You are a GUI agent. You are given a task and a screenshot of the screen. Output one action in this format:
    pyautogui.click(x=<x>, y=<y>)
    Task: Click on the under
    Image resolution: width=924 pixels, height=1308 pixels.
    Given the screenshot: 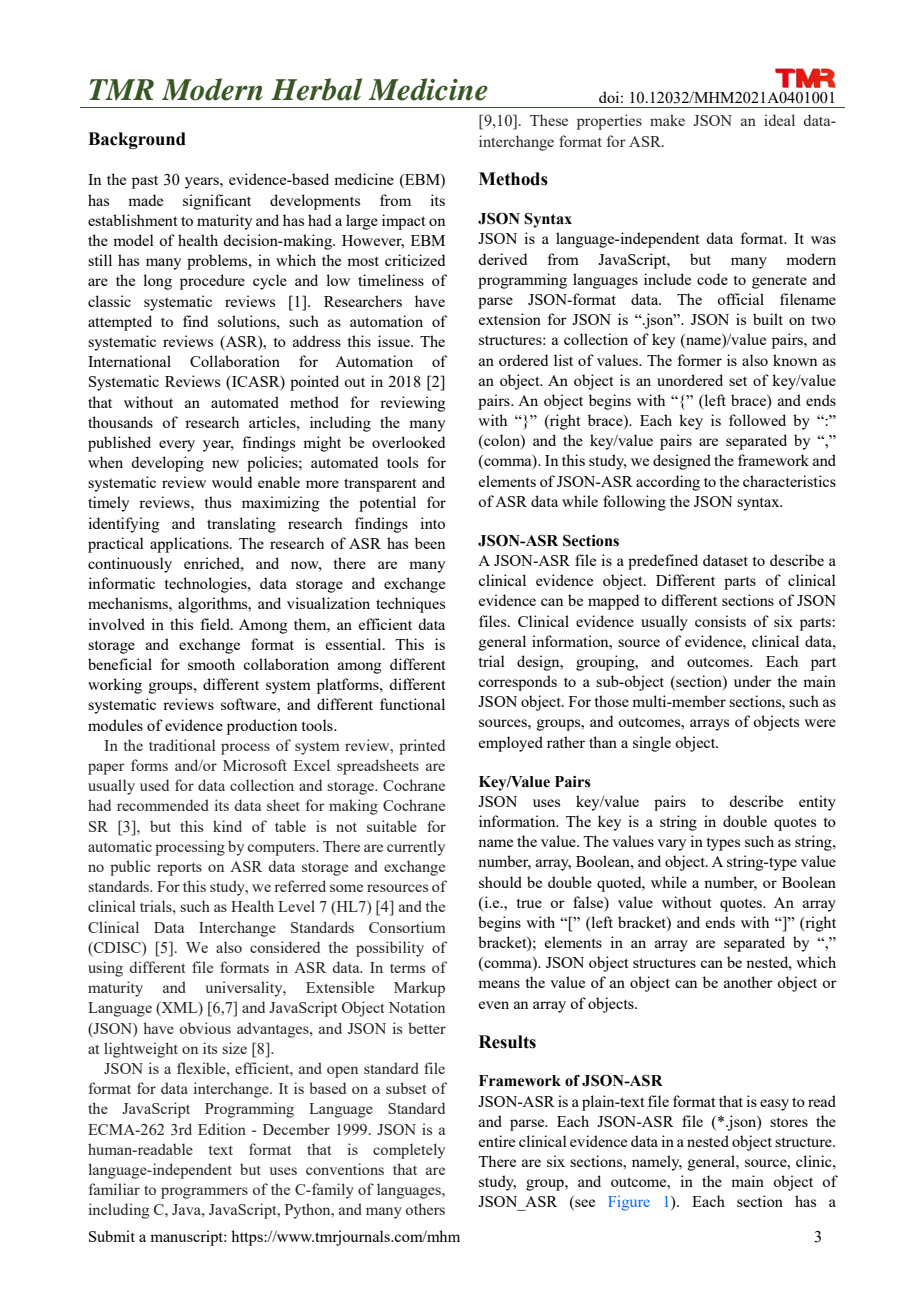 What is the action you would take?
    pyautogui.click(x=752, y=681)
